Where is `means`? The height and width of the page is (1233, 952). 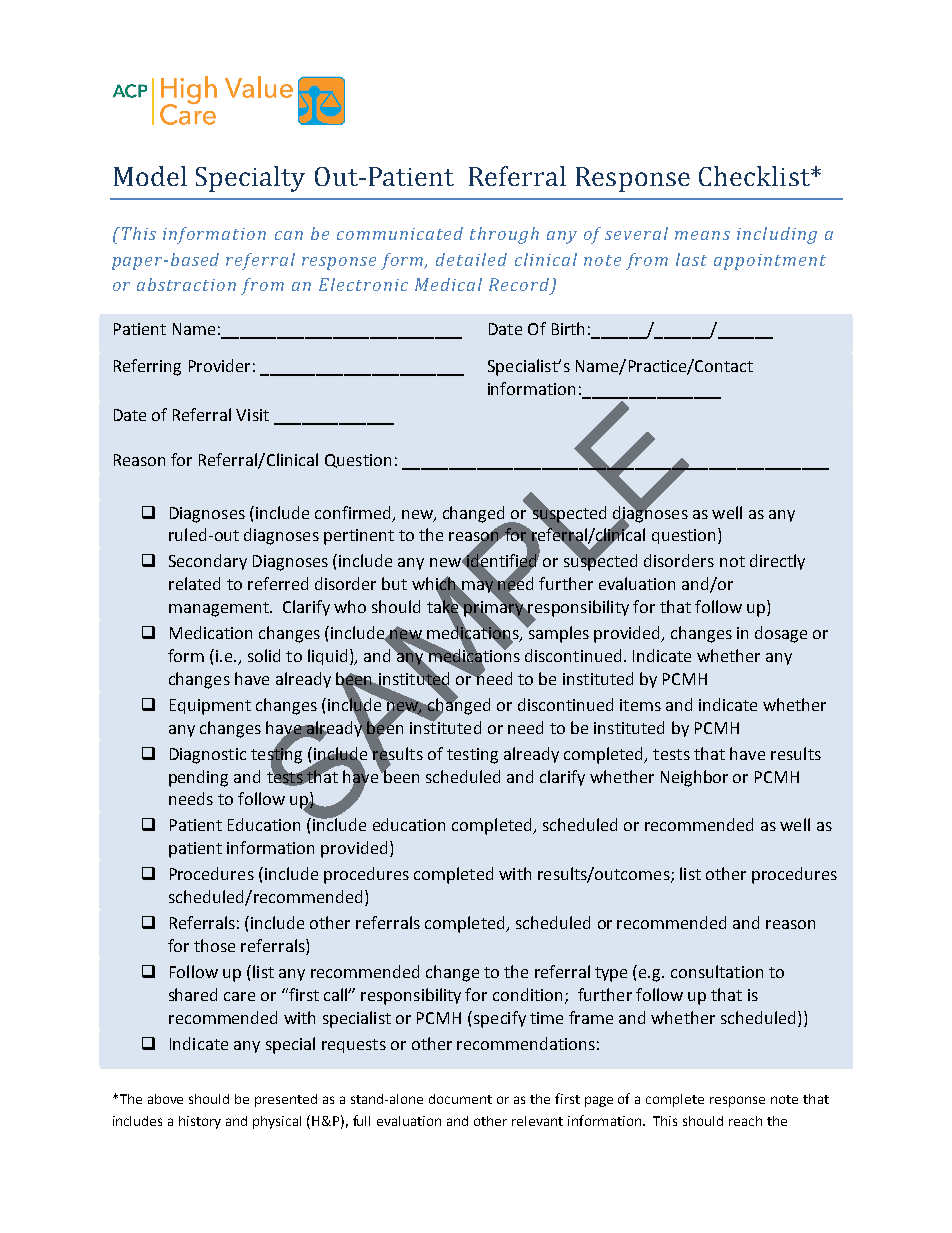
means is located at coordinates (702, 235).
